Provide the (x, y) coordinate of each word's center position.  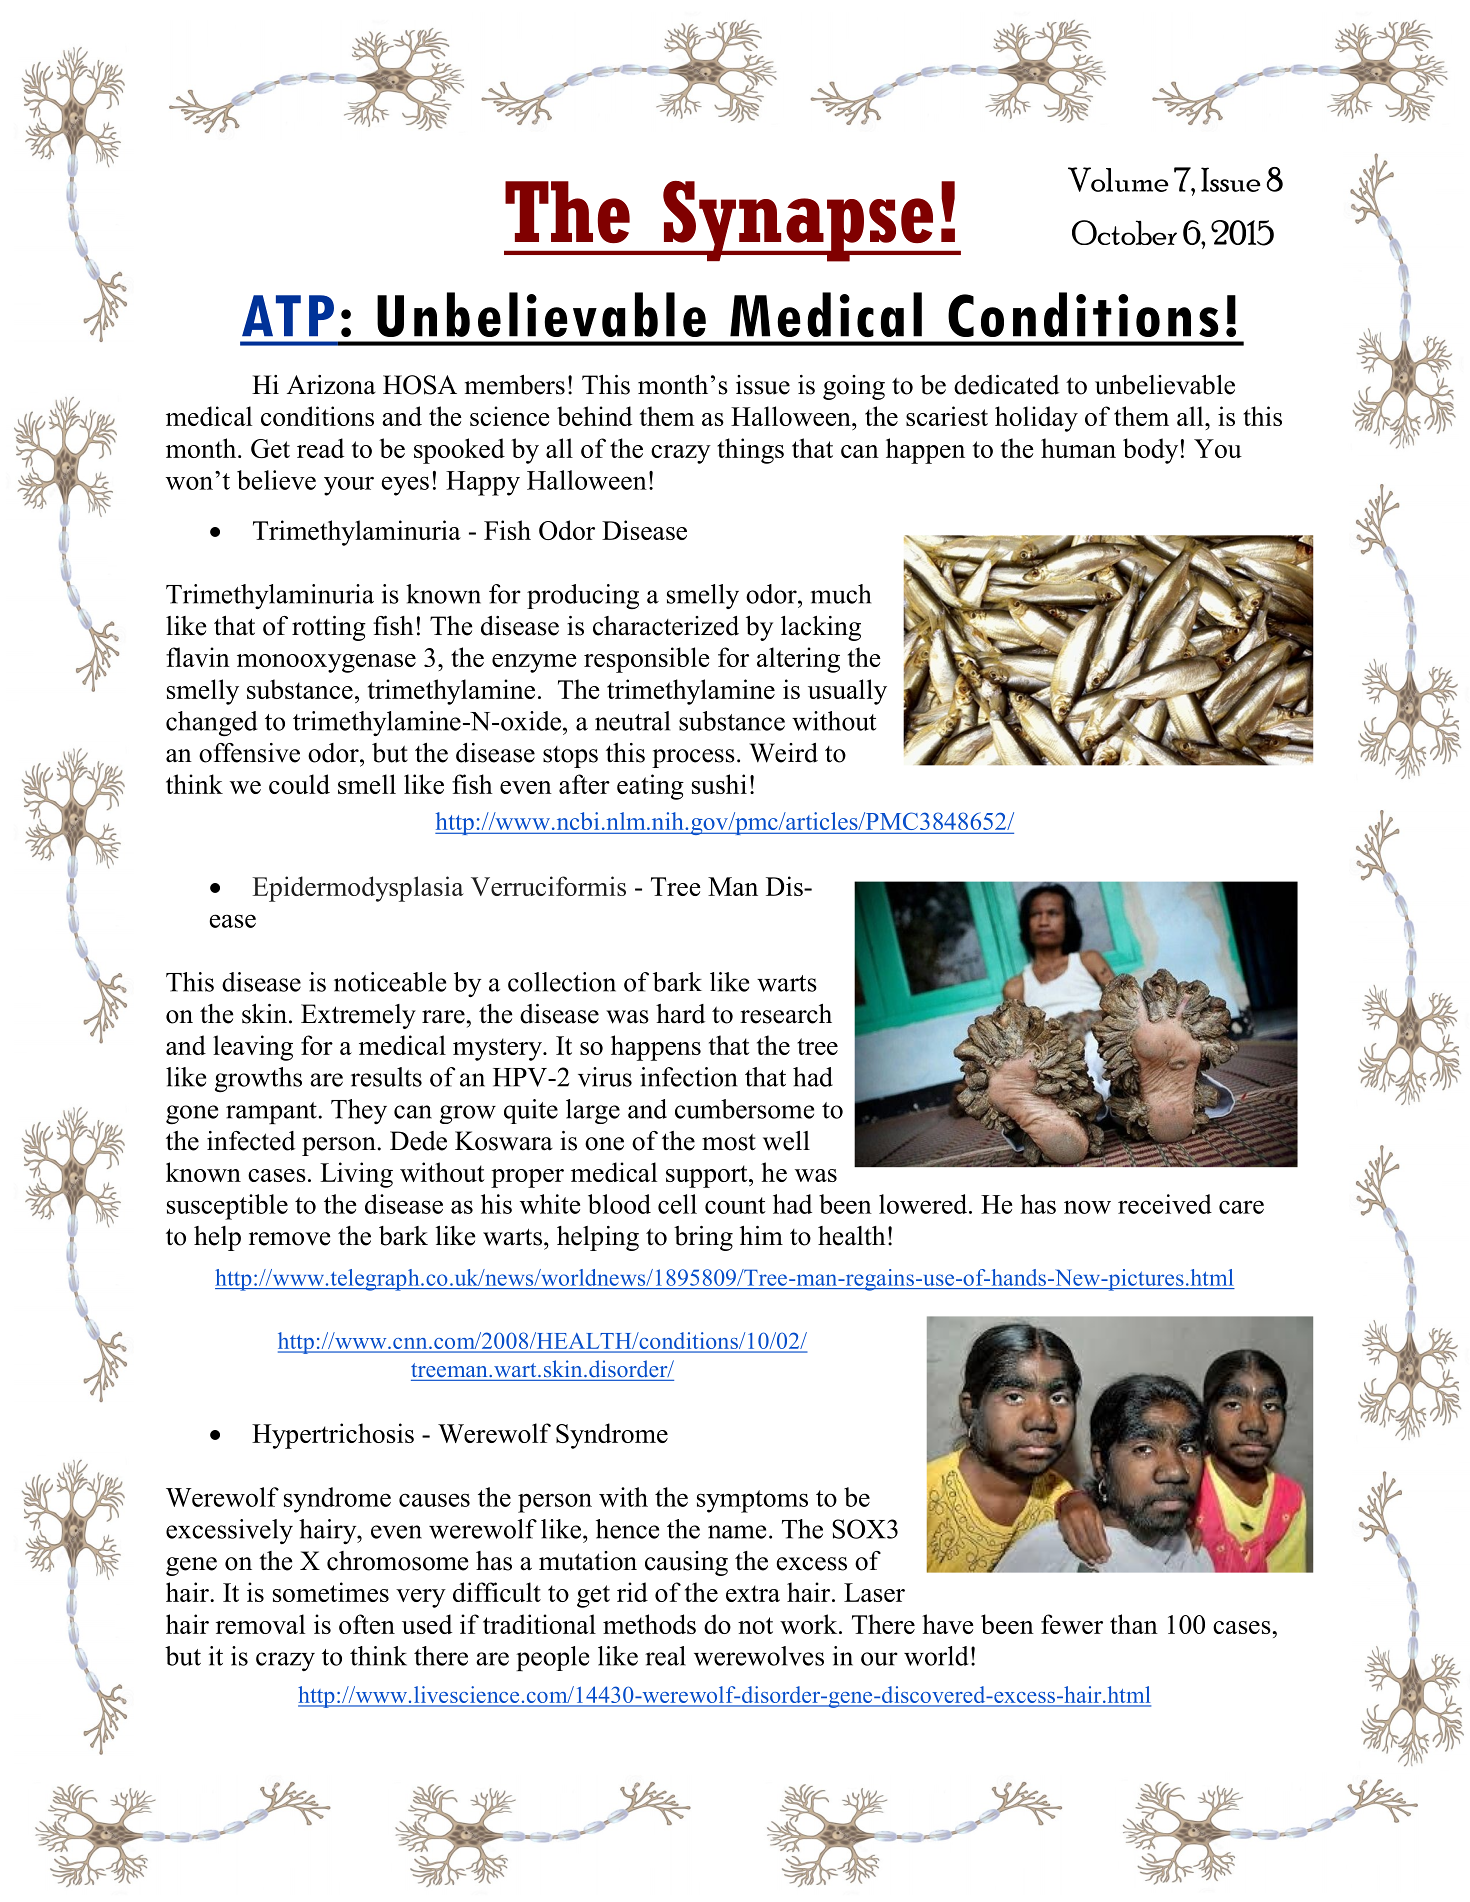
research (786, 1014)
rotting (329, 628)
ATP (288, 315)
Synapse (798, 221)
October (1124, 232)
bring (703, 1238)
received (1165, 1204)
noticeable (390, 982)
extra (753, 1593)
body (1150, 451)
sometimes (331, 1592)
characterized (666, 626)
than (1134, 1624)
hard (680, 1014)
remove (289, 1239)
